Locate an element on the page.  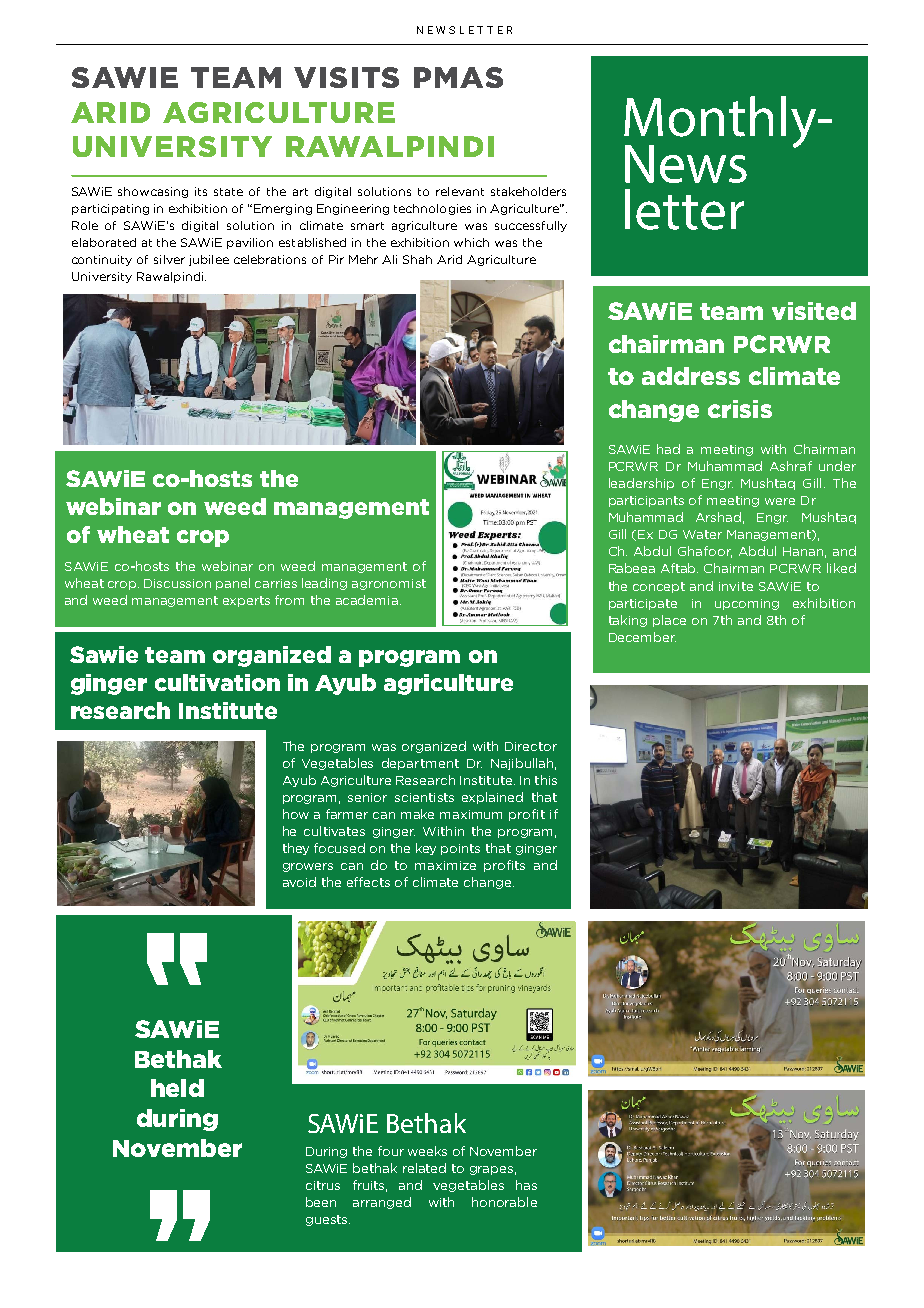
stakeholders is located at coordinates (528, 191).
